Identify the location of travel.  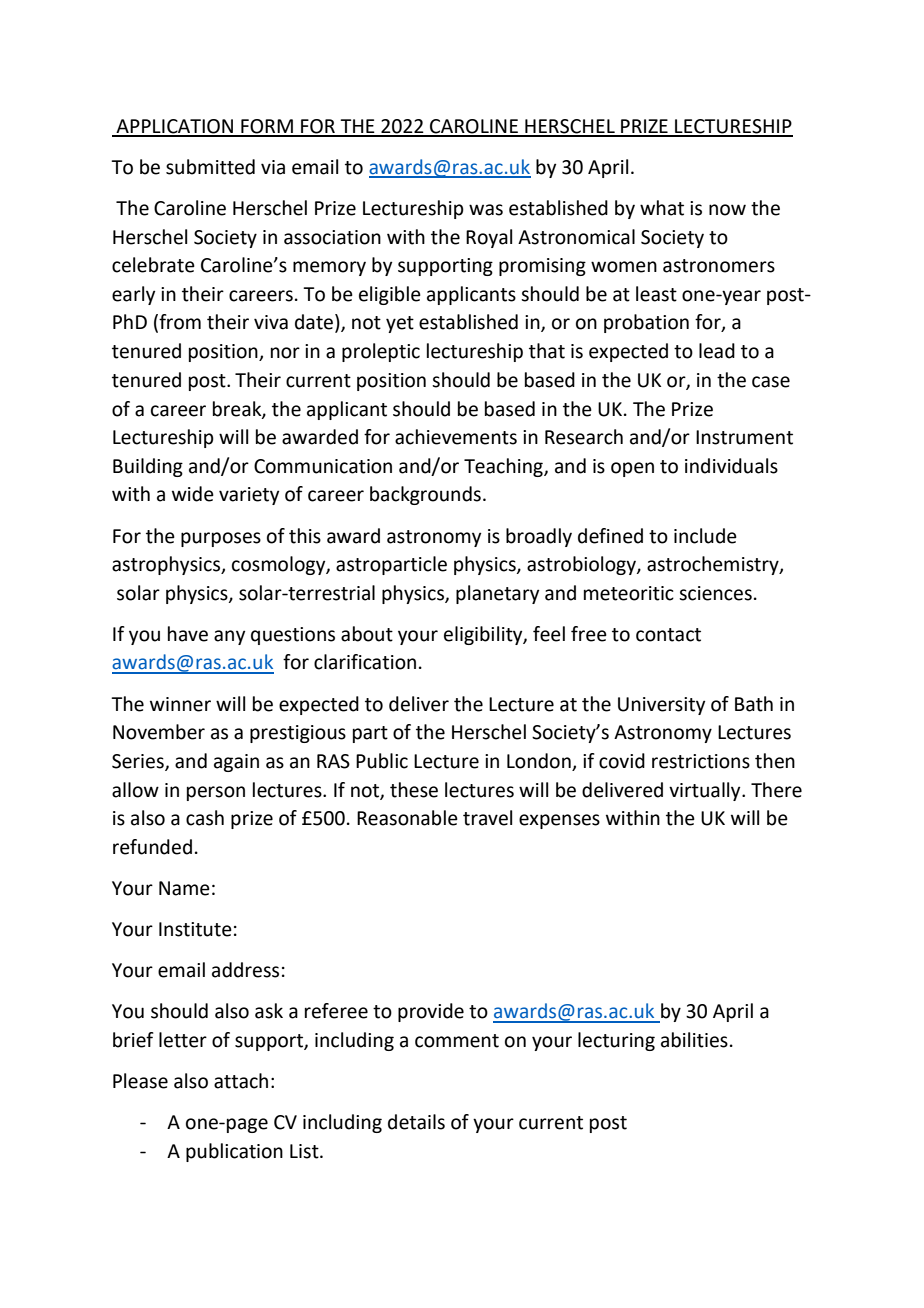
(487, 818).
